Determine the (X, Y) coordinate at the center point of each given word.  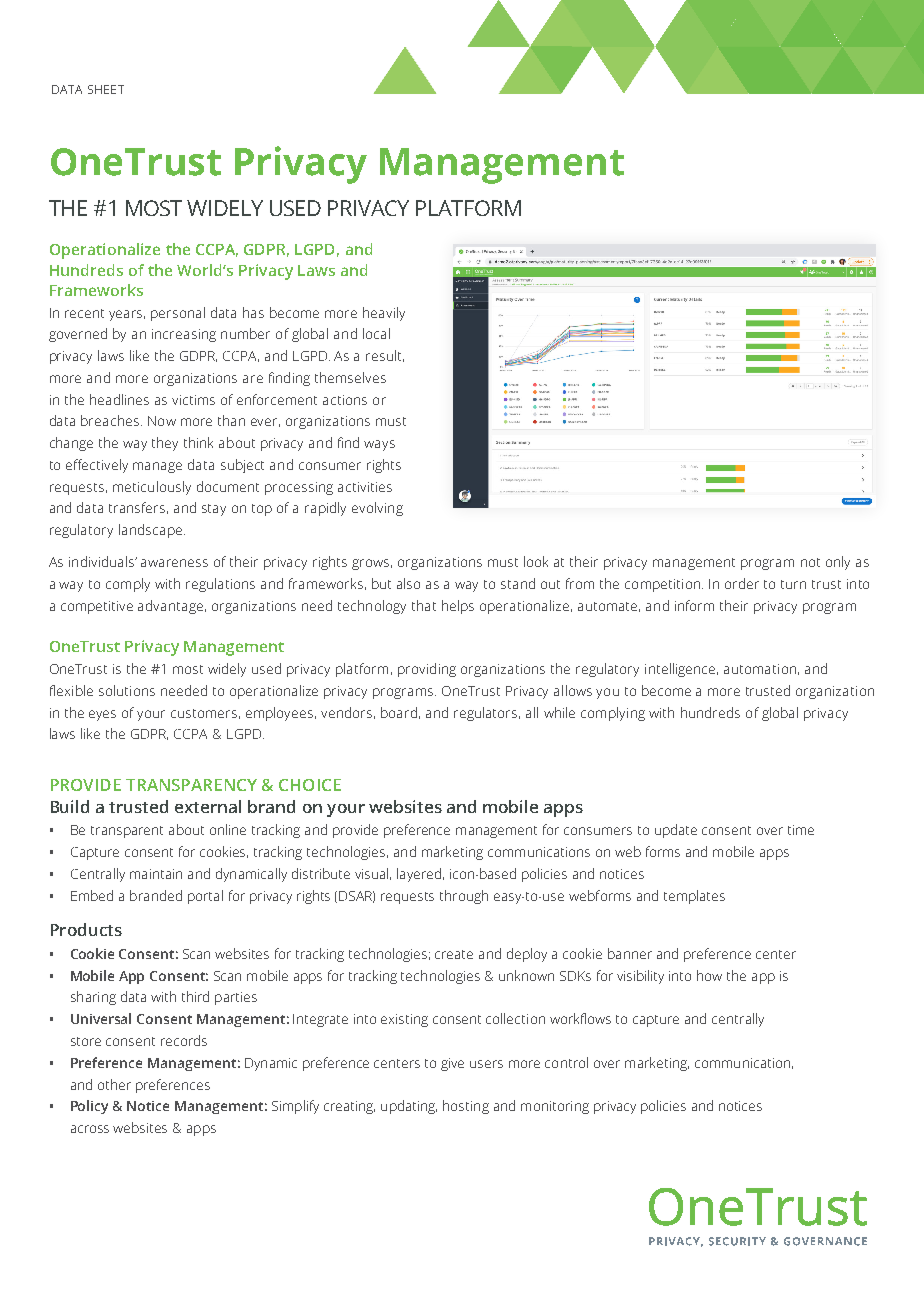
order (742, 583)
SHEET (106, 89)
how (709, 975)
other (114, 1084)
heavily (384, 314)
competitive (97, 607)
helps (458, 607)
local (376, 333)
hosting (466, 1107)
